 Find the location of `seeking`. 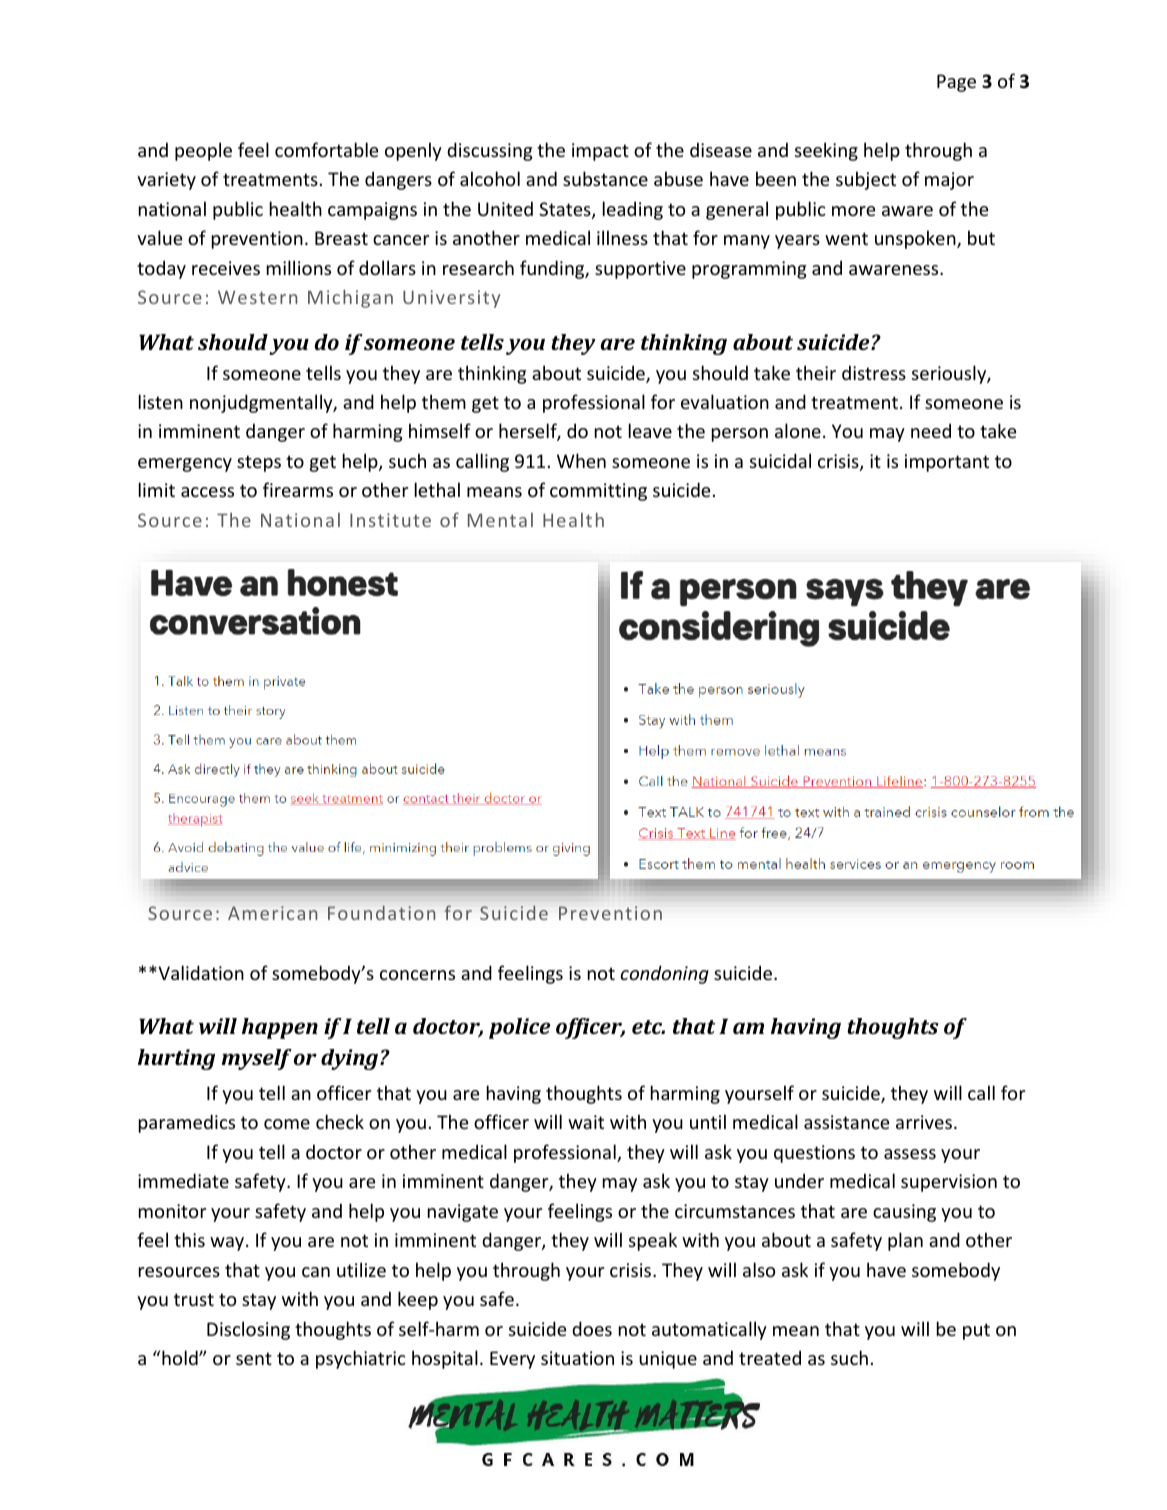

seeking is located at coordinates (826, 151).
